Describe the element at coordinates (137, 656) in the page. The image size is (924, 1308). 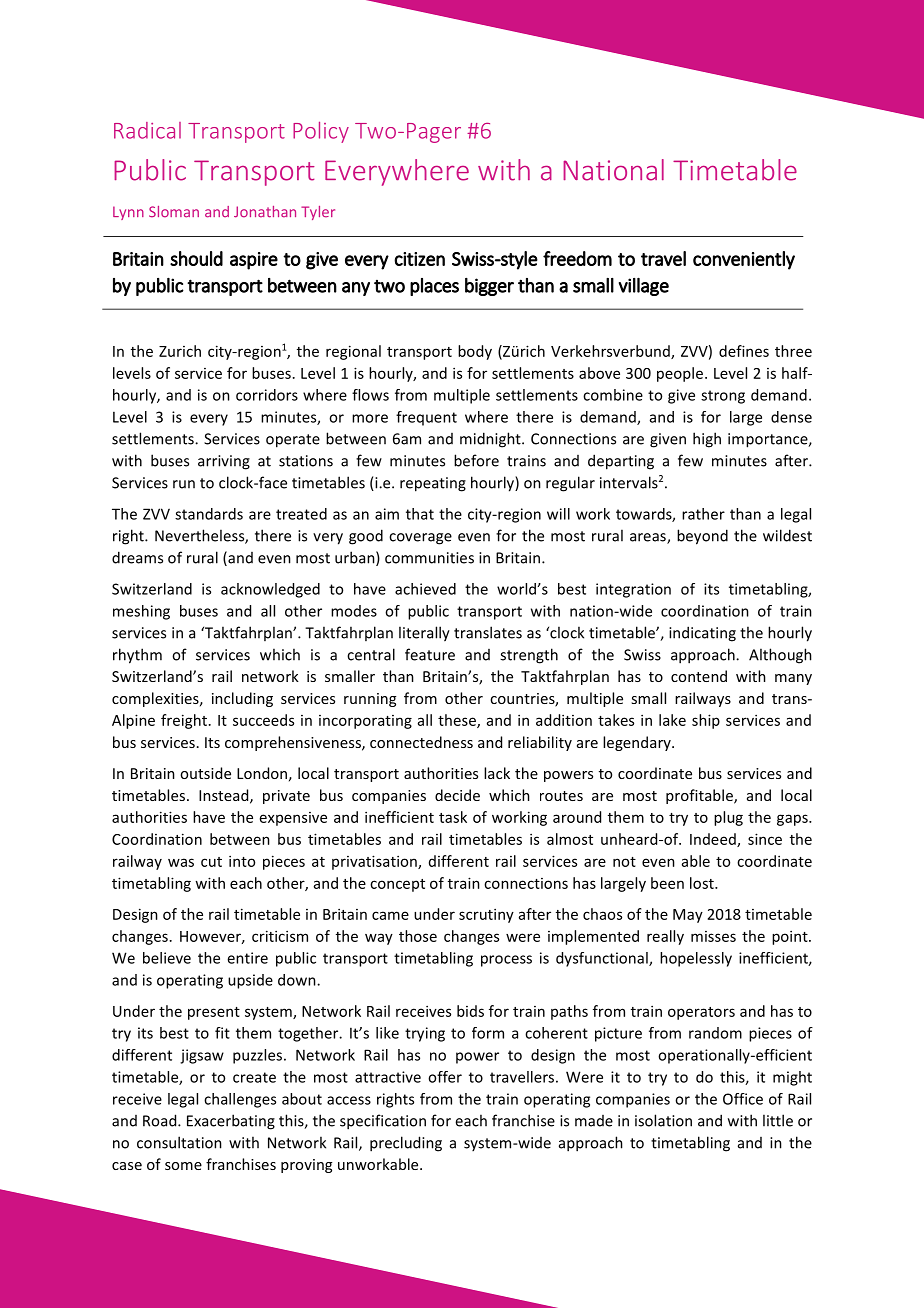
I see `rhythm` at that location.
